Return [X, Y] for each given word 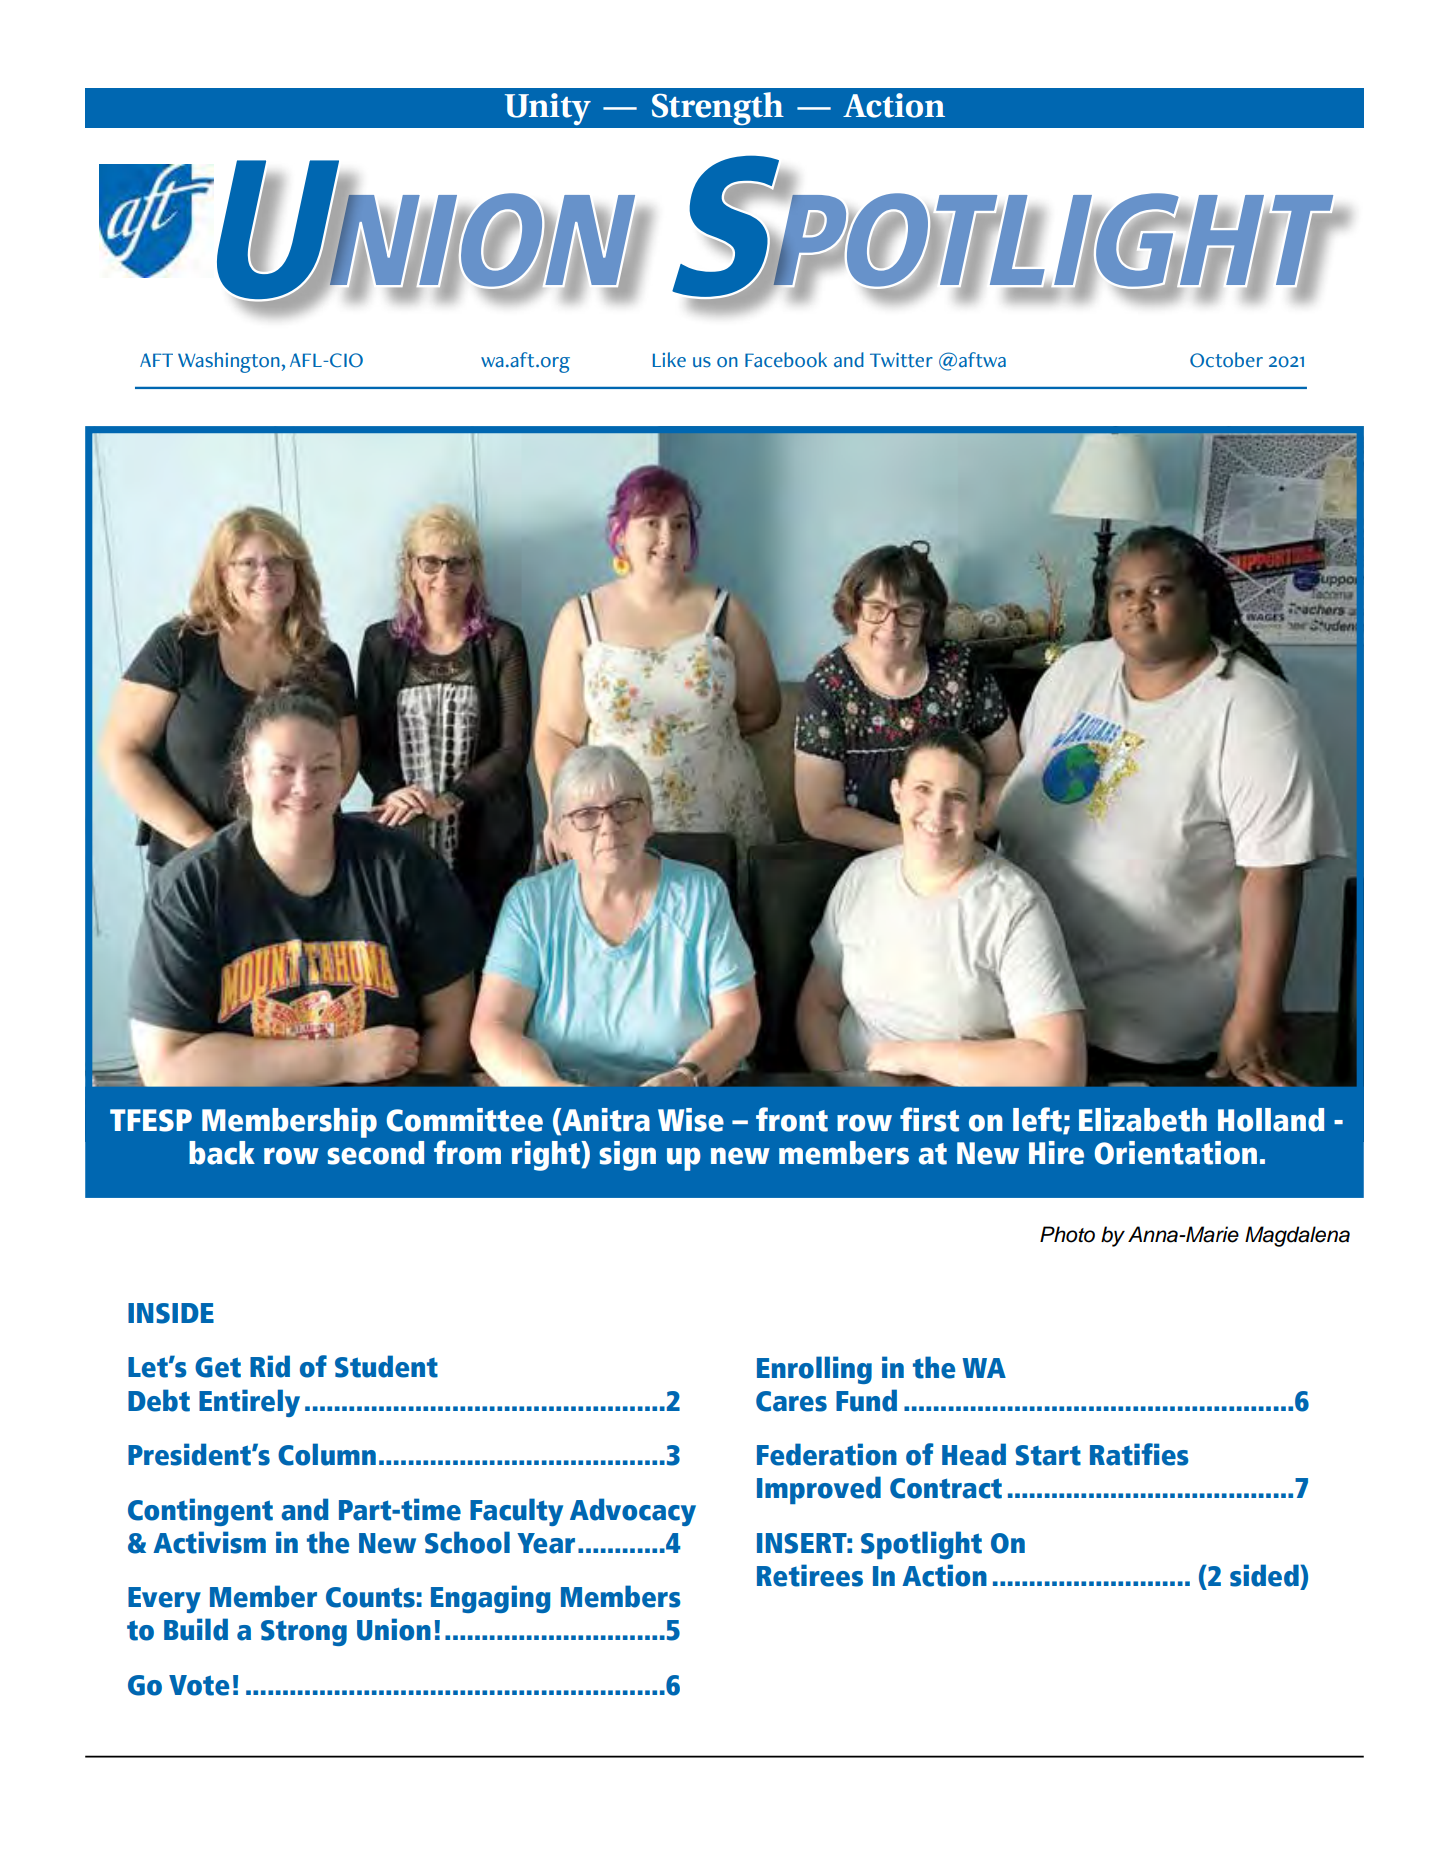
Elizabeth [1143, 1120]
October [1226, 360]
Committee [465, 1120]
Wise [691, 1120]
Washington [229, 362]
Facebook [786, 360]
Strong [304, 1633]
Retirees [810, 1575]
